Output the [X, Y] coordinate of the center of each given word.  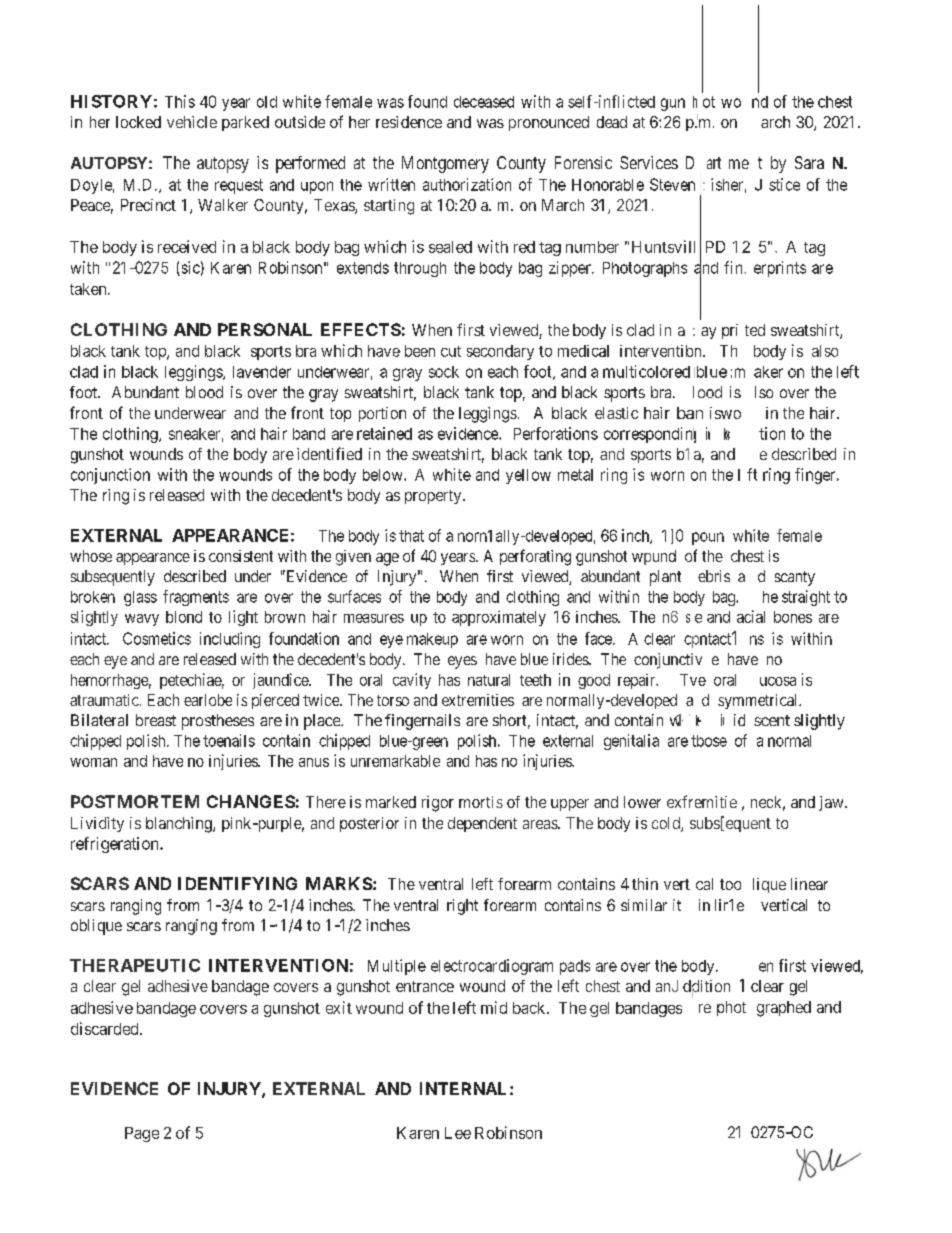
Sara [809, 162]
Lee [458, 1133]
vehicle [192, 122]
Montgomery [445, 164]
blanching [180, 825]
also [825, 351]
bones [793, 617]
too [730, 884]
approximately [499, 618]
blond [184, 617]
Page [142, 1134]
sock [444, 372]
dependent [482, 824]
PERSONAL [265, 329]
